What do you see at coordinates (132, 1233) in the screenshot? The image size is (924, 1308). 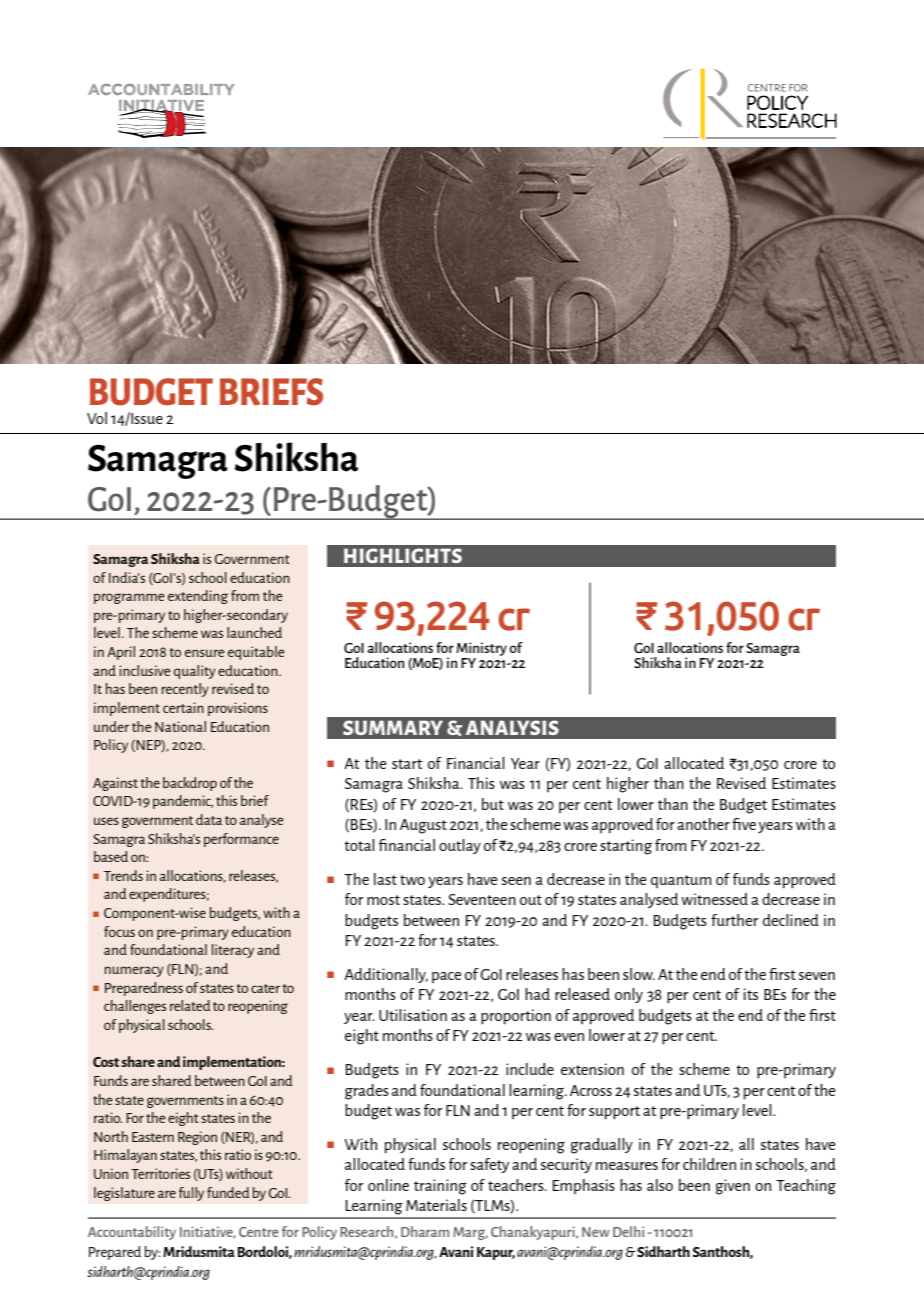 I see `Accountability` at bounding box center [132, 1233].
